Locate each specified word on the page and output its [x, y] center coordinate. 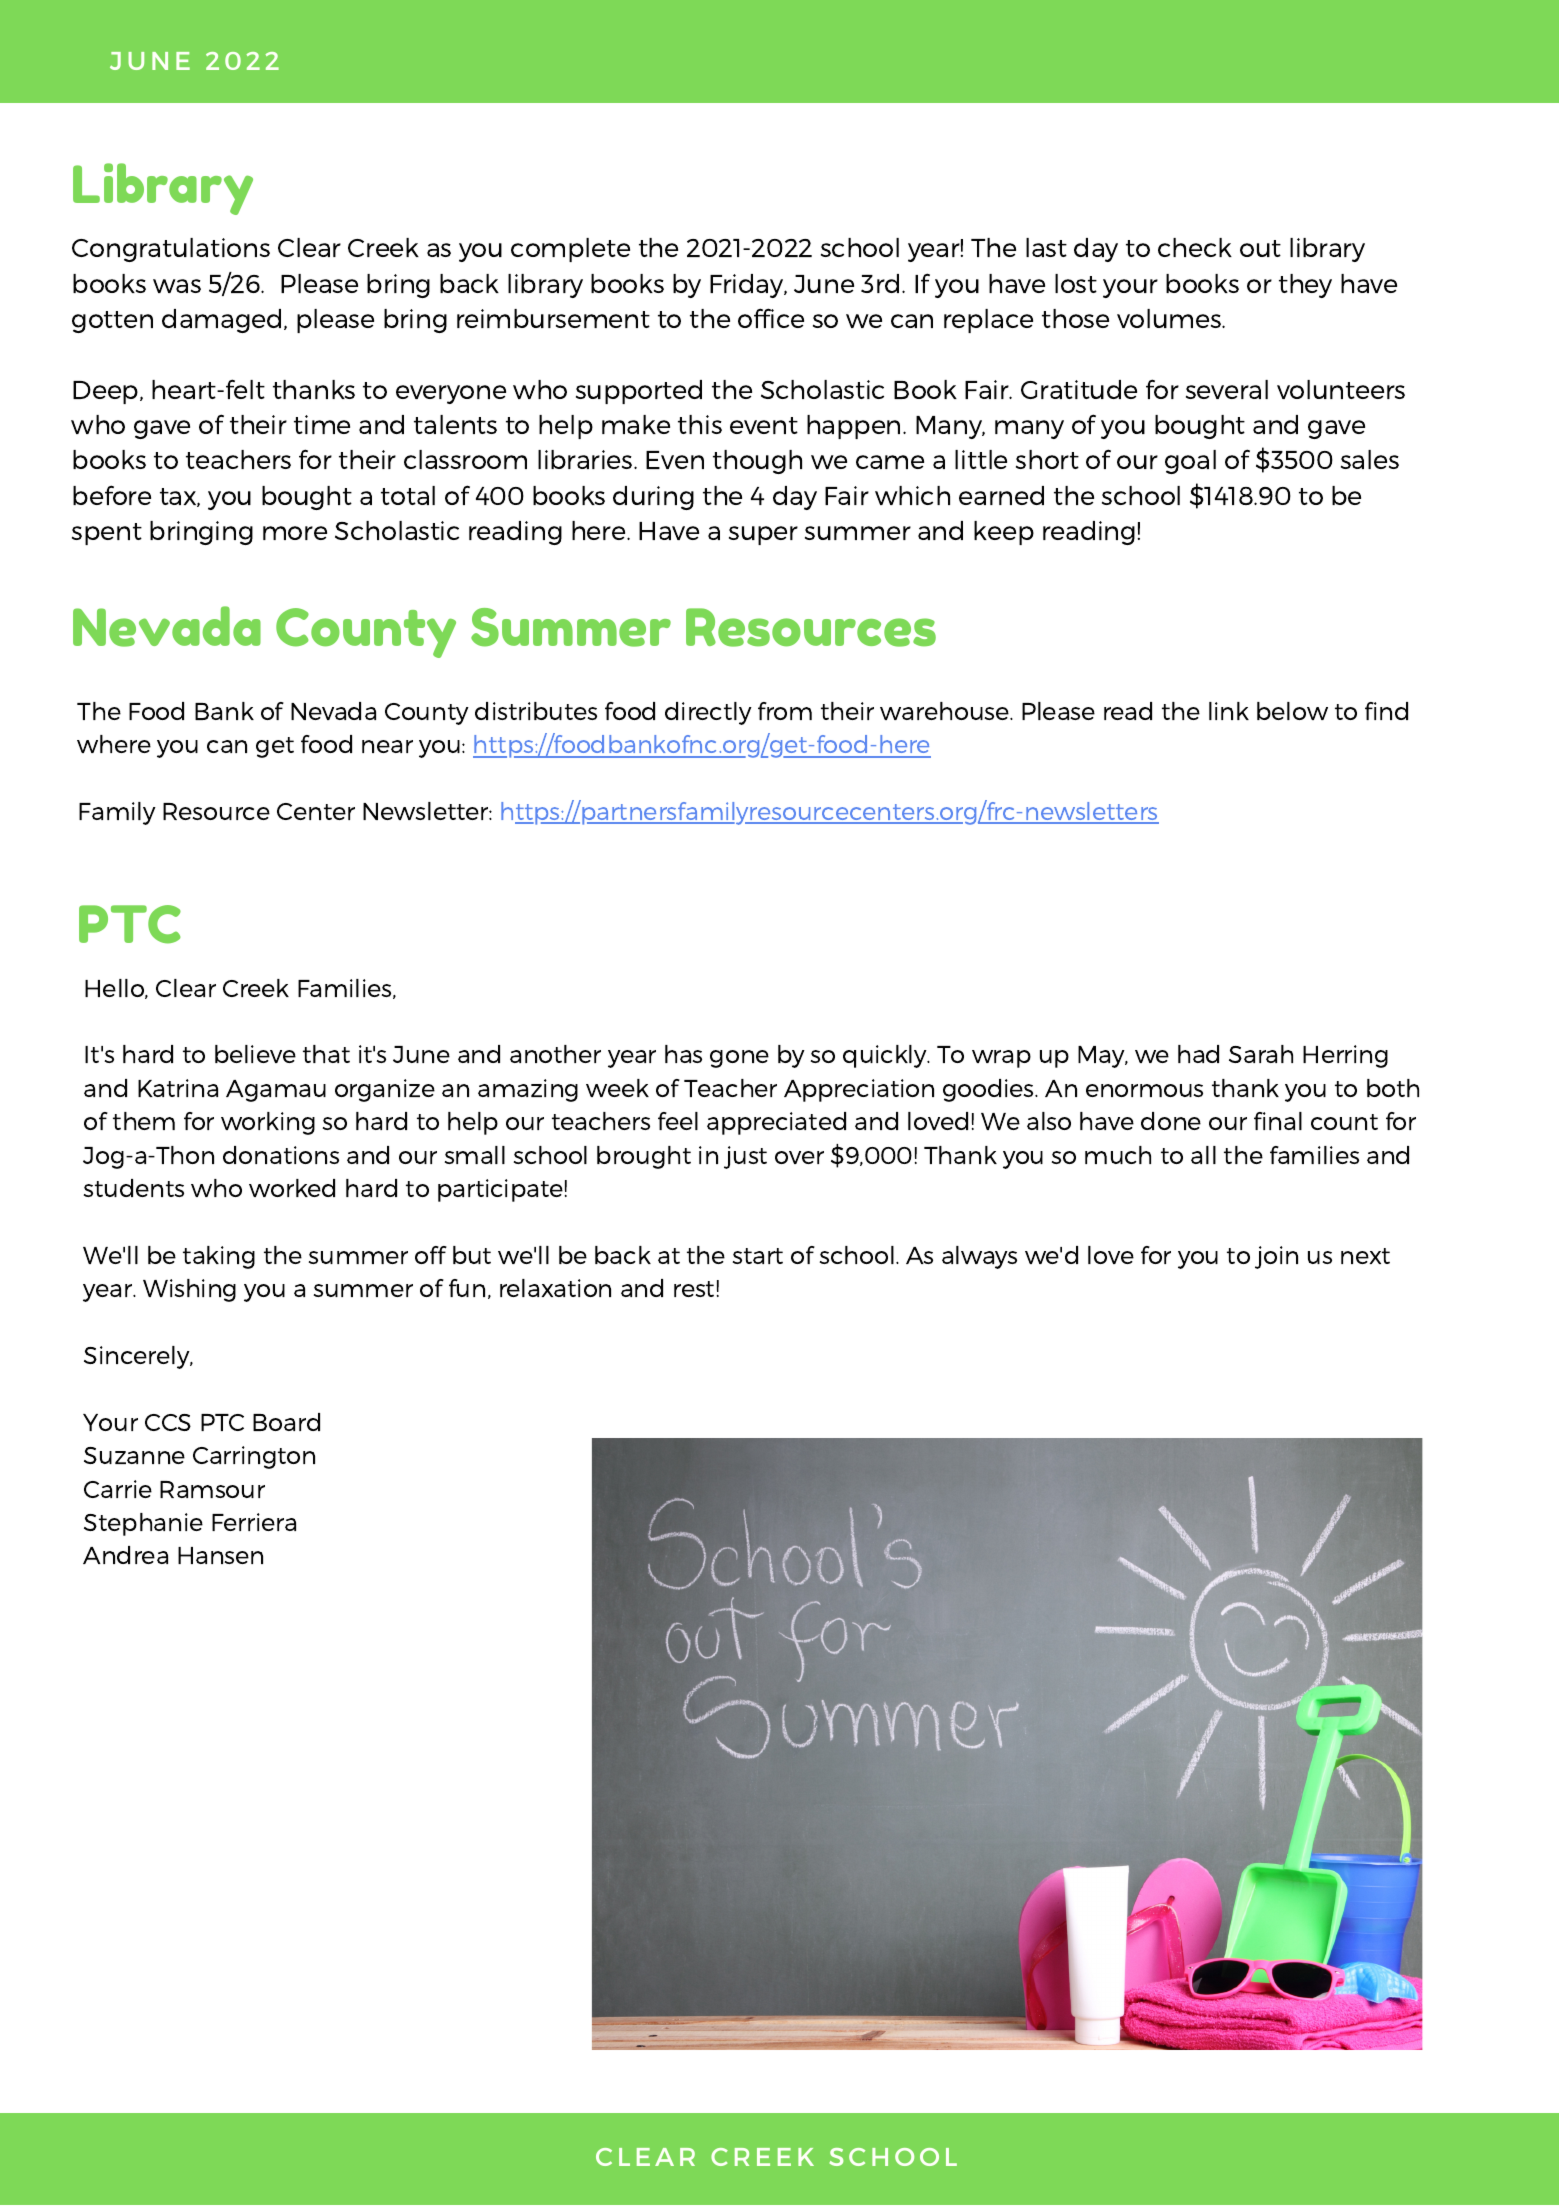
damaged [221, 321]
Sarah [1261, 1054]
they [1305, 286]
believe [255, 1054]
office [771, 318]
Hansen [220, 1555]
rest [694, 1289]
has [683, 1054]
